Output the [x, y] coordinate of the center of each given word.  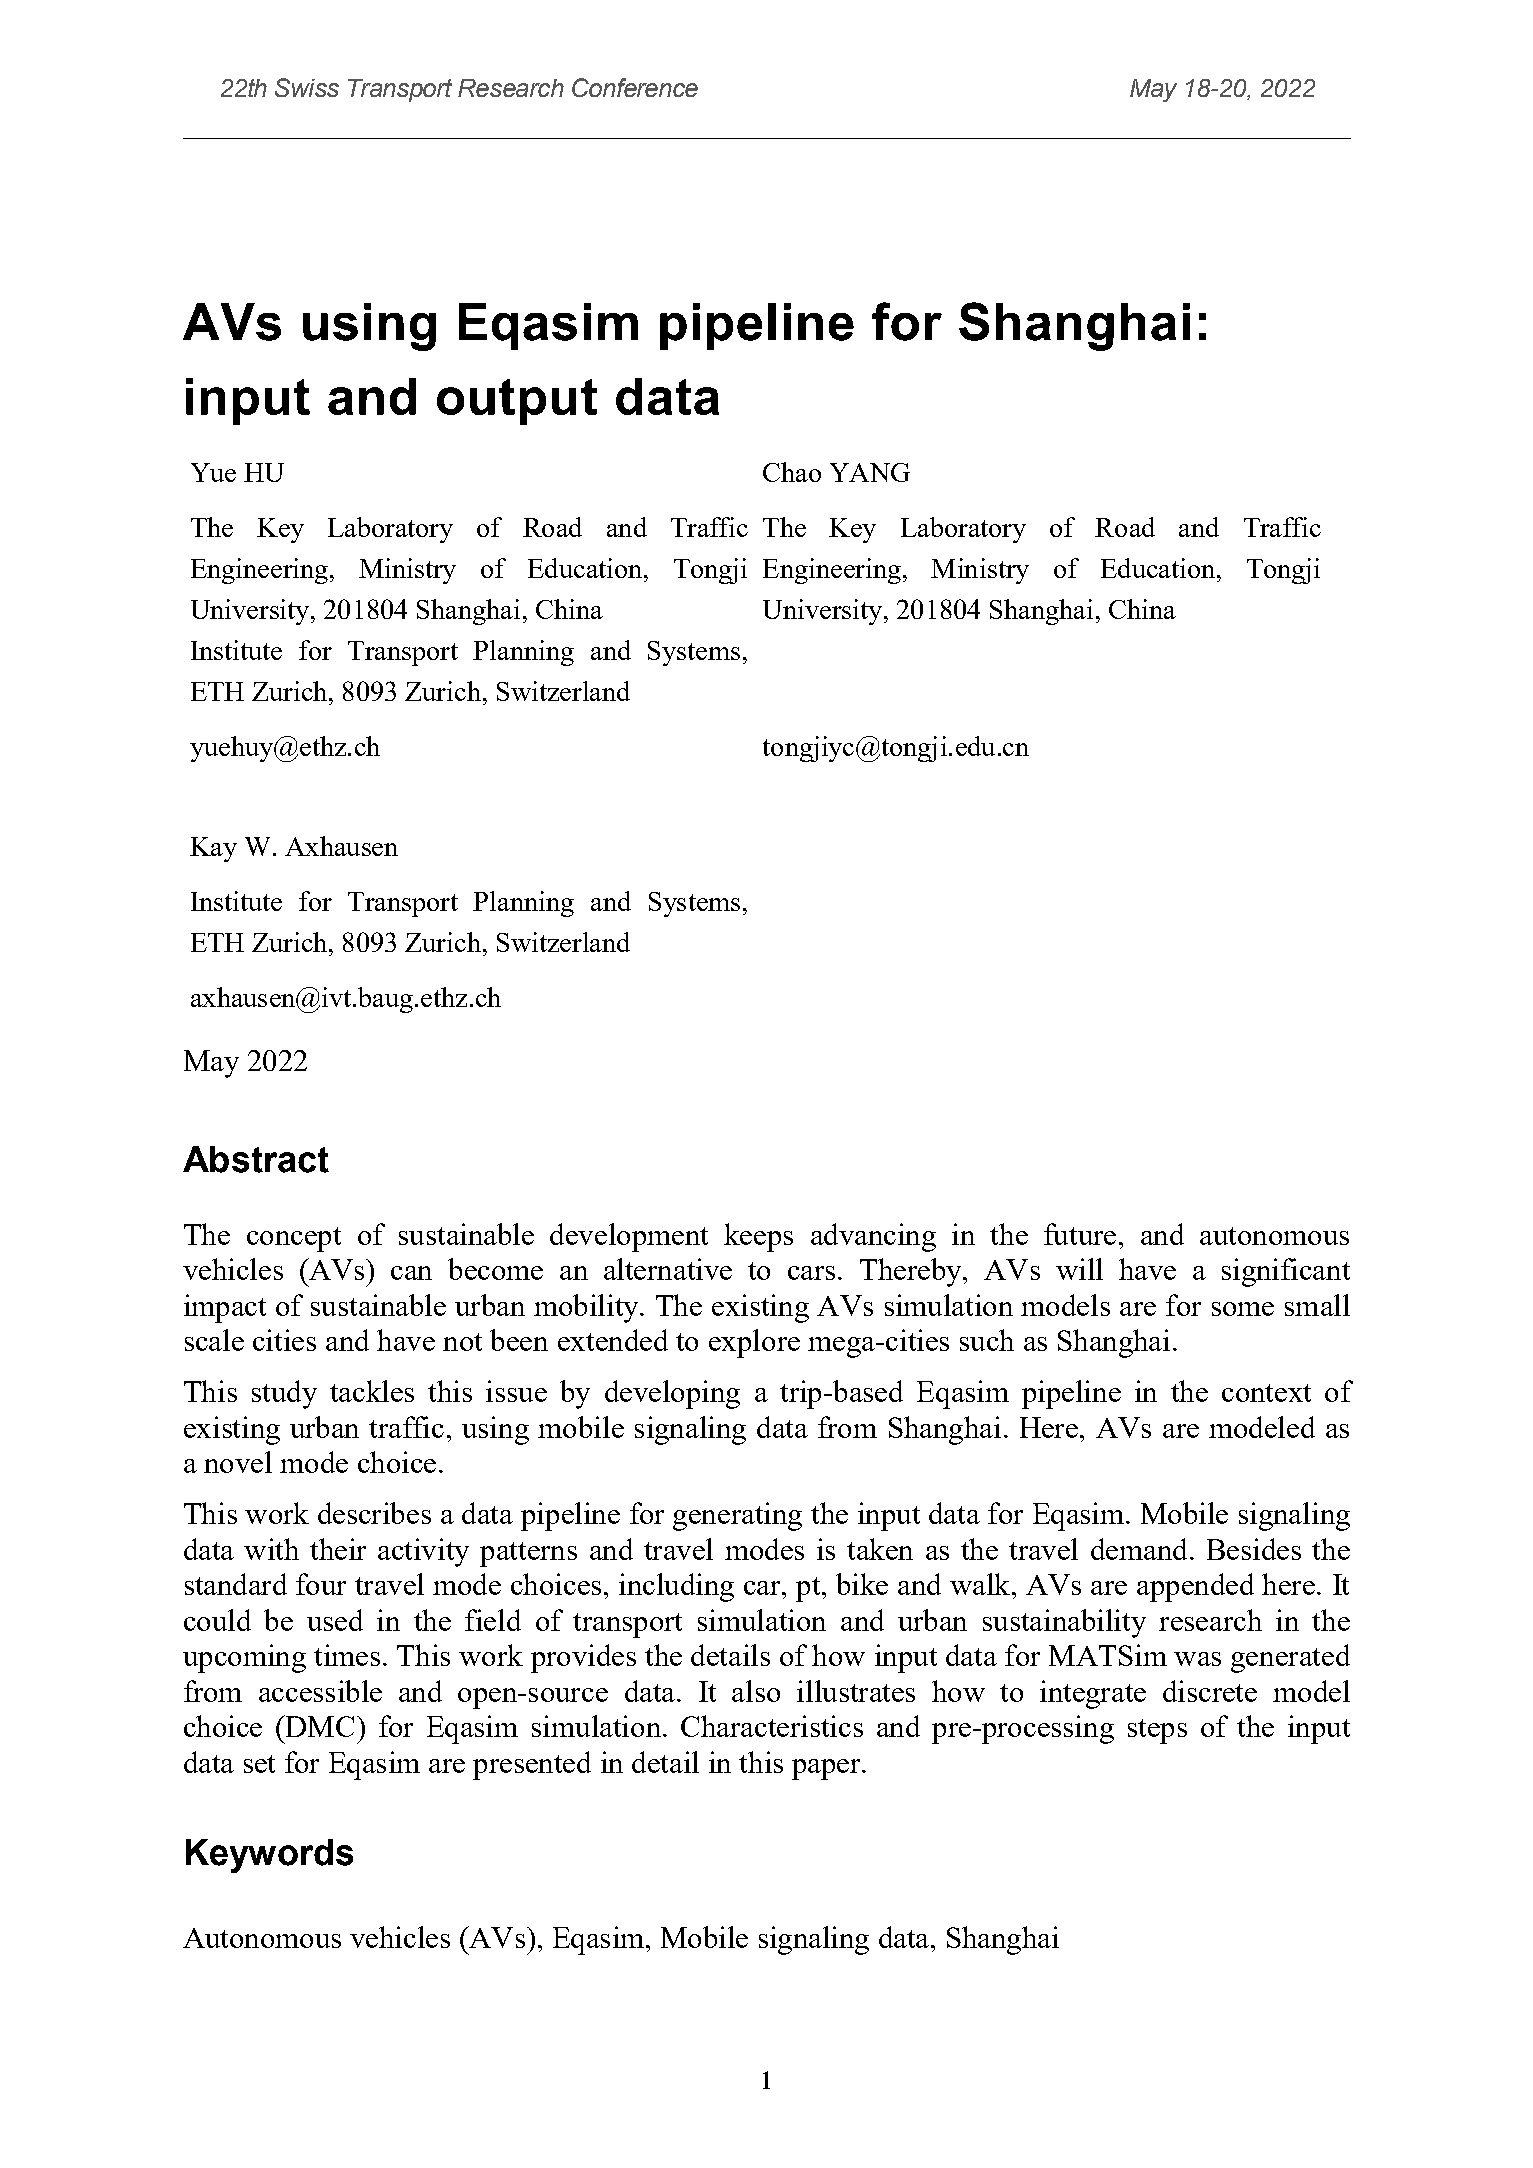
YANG [870, 472]
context [1266, 1393]
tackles [372, 1391]
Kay [213, 849]
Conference [635, 87]
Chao [792, 472]
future [1080, 1234]
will [1079, 1269]
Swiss [307, 87]
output [517, 402]
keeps [758, 1237]
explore [754, 1343]
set [259, 1764]
